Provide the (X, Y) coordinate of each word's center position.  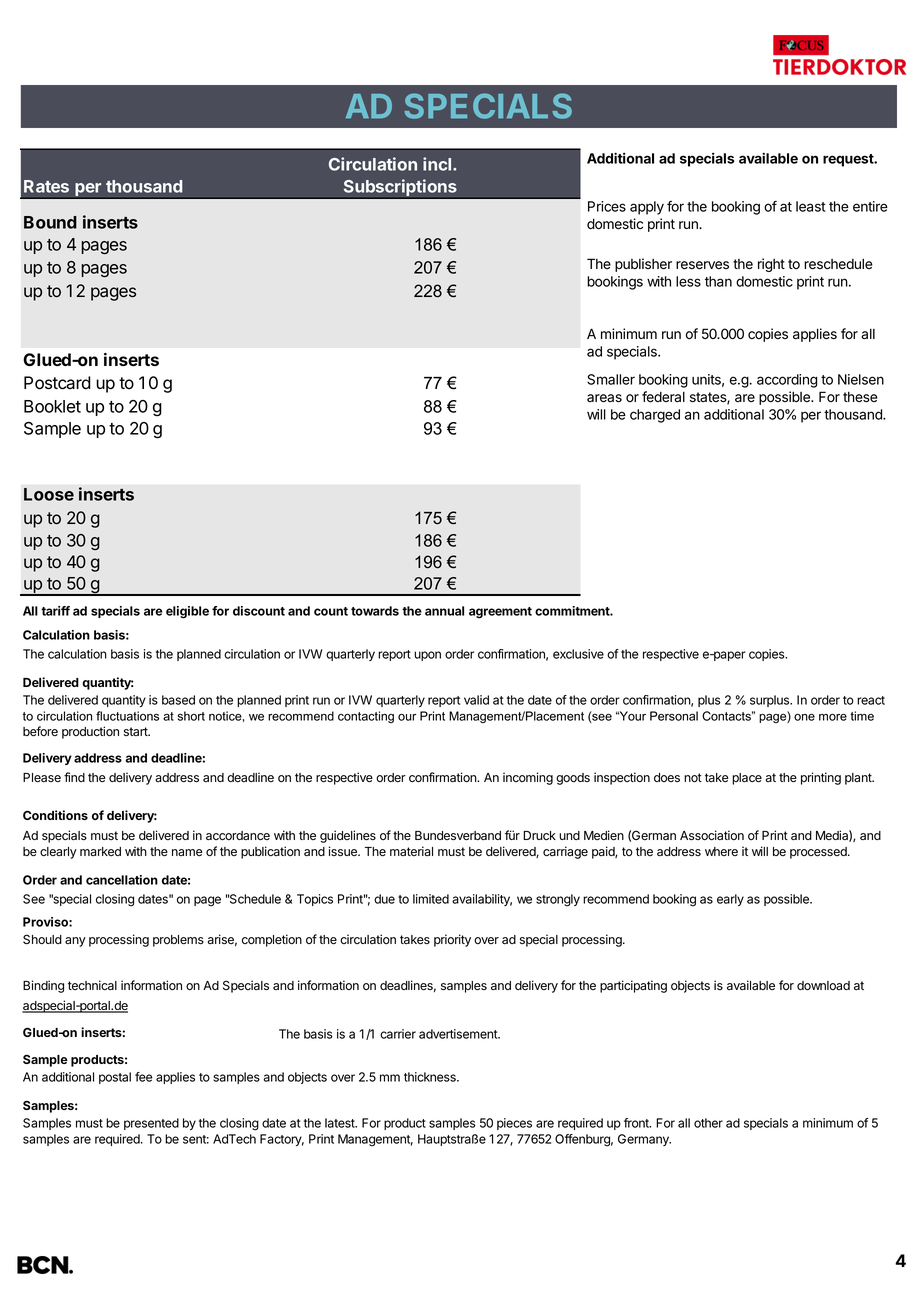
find (74, 777)
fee (144, 1077)
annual (444, 611)
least (811, 206)
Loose (49, 494)
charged (655, 416)
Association (712, 835)
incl (438, 164)
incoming (528, 778)
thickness (431, 1077)
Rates (46, 186)
